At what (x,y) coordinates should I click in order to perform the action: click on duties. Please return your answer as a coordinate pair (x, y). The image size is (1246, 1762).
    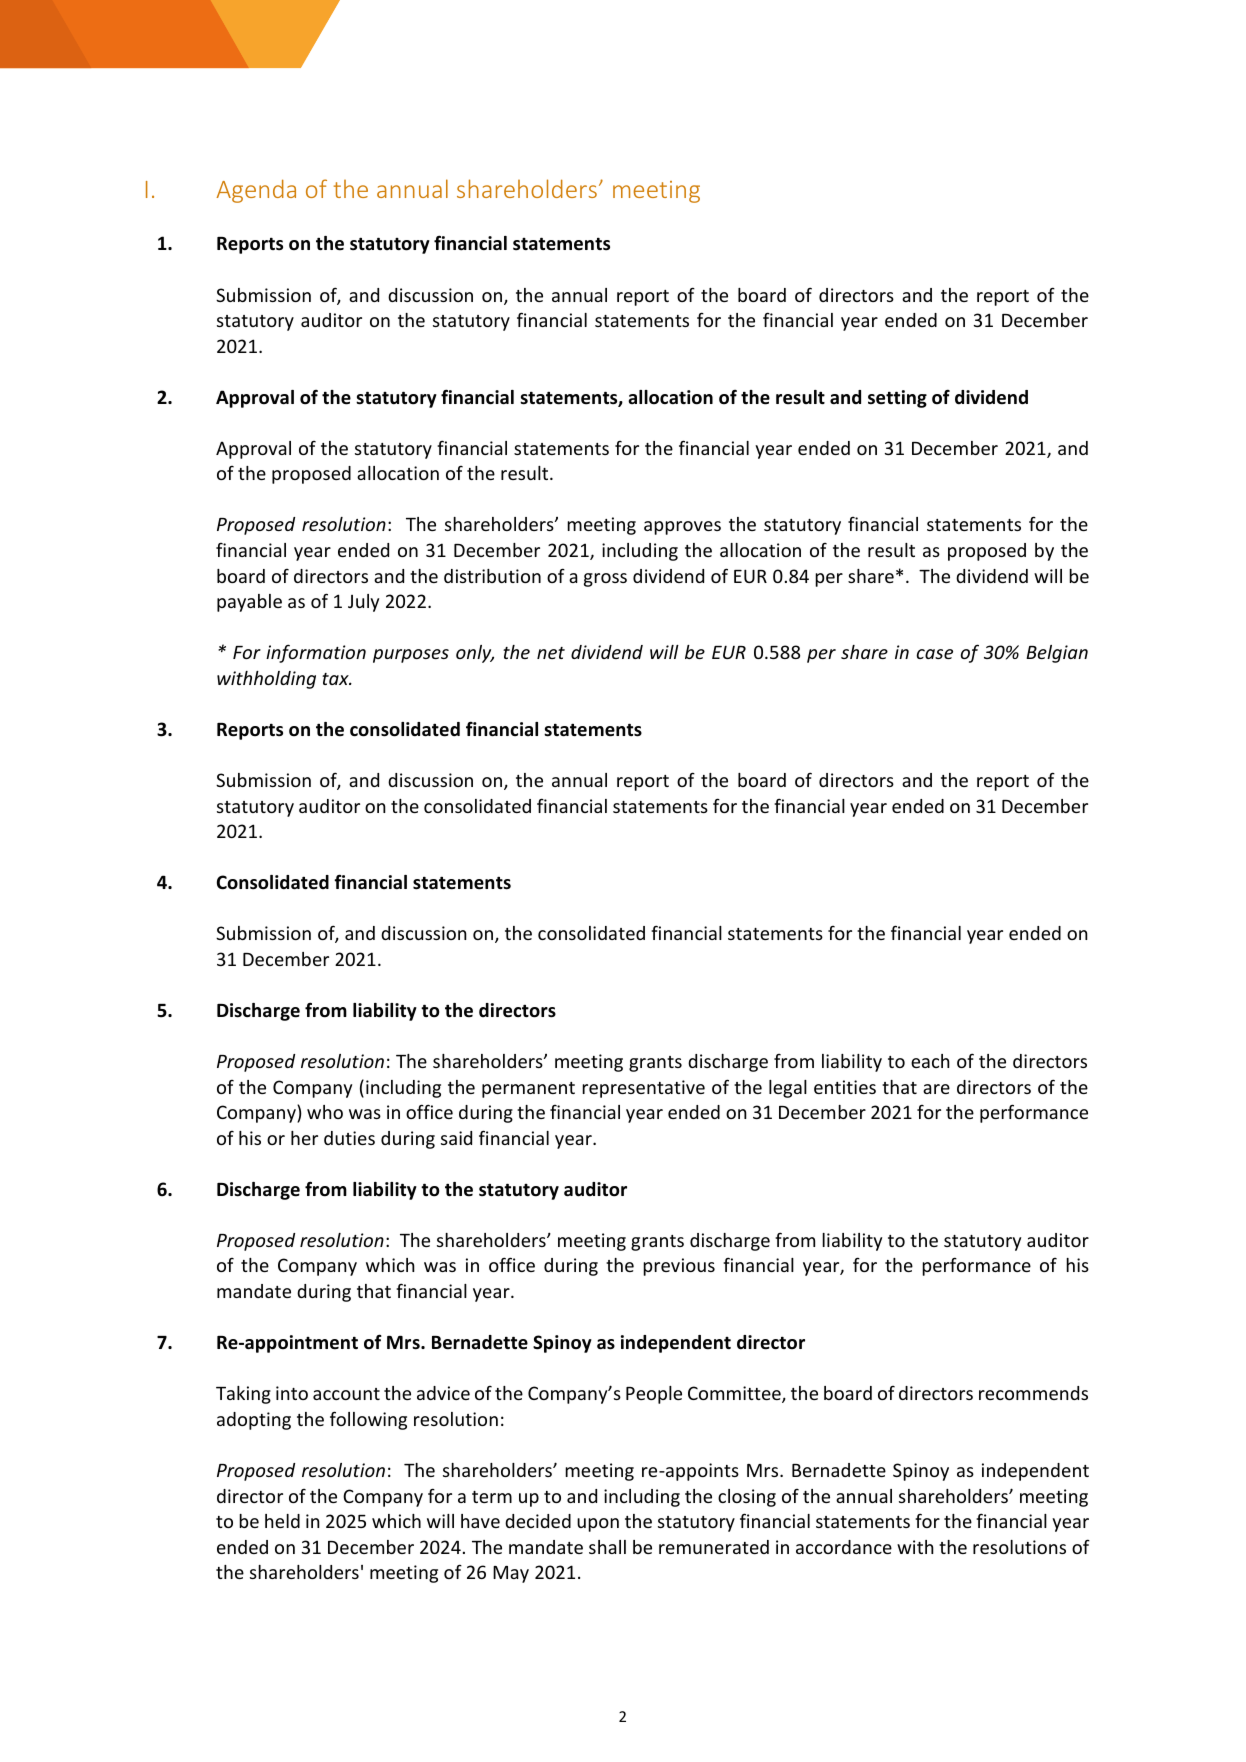
    Looking at the image, I should click on (349, 1138).
